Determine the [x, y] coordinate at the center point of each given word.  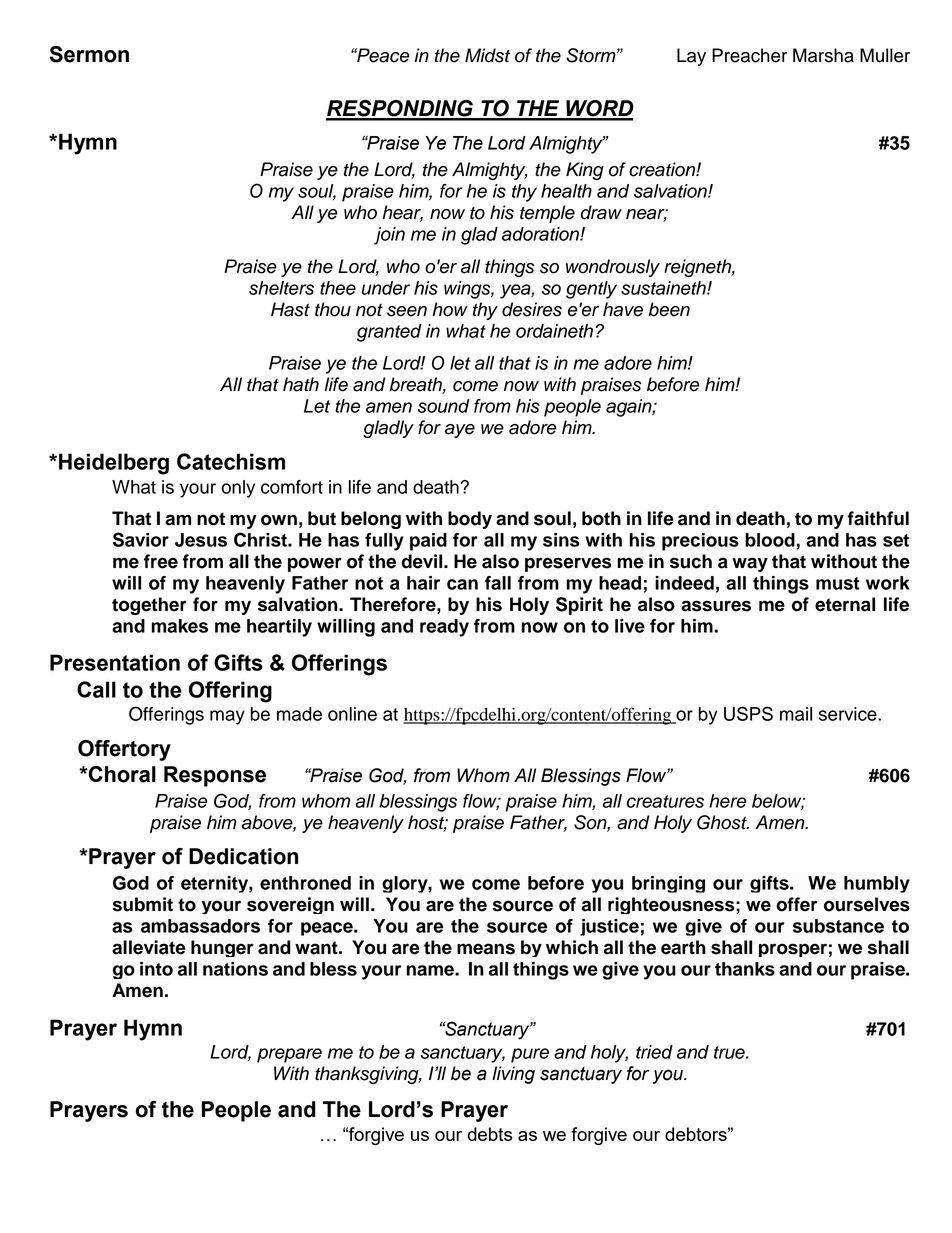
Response [215, 776]
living [513, 1075]
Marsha [823, 55]
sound [444, 406]
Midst [487, 55]
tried [654, 1052]
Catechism [231, 461]
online [352, 714]
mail [796, 714]
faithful [878, 518]
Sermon [89, 54]
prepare [289, 1055]
